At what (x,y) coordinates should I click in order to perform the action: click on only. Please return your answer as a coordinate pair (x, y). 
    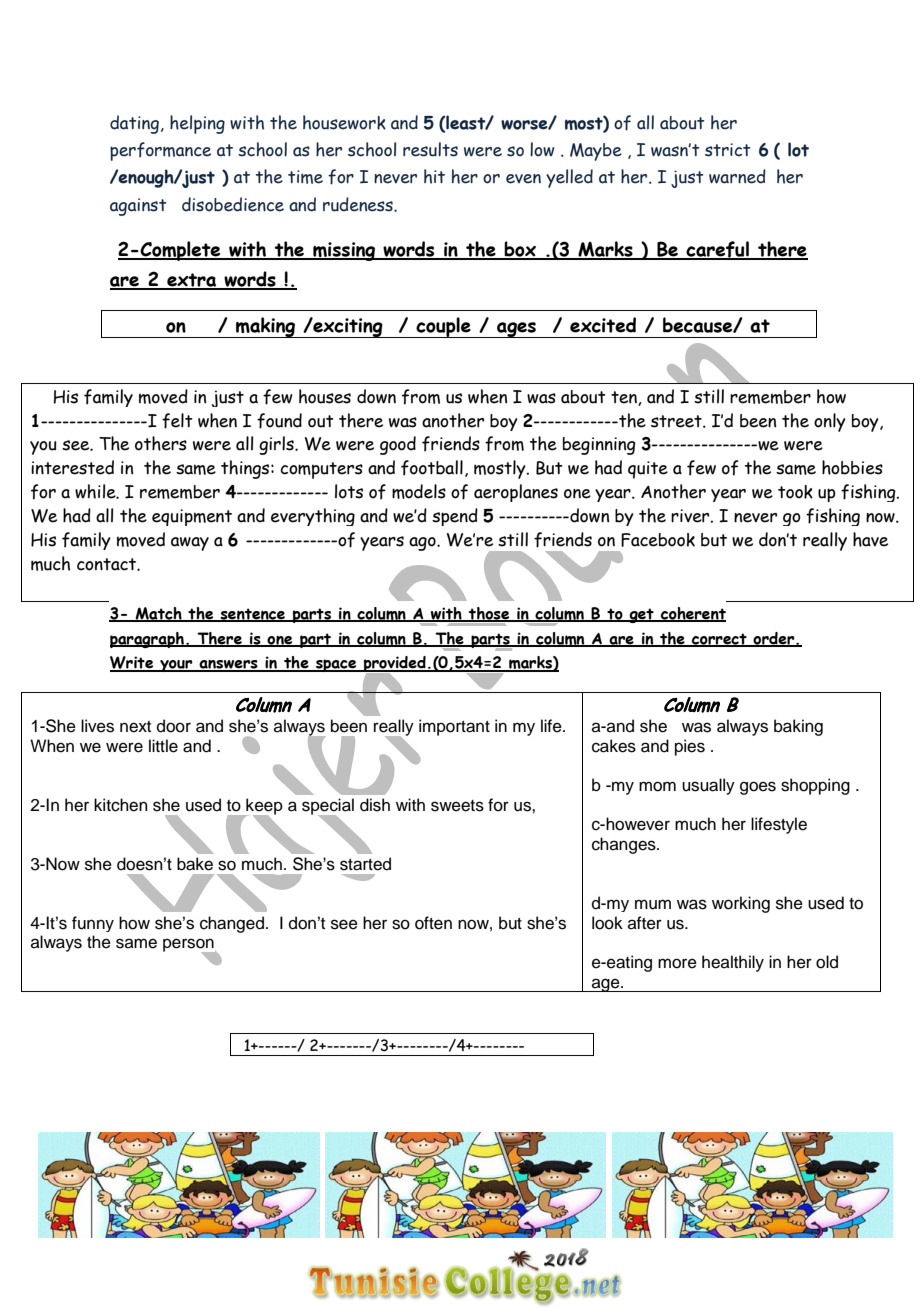
    Looking at the image, I should click on (830, 422).
